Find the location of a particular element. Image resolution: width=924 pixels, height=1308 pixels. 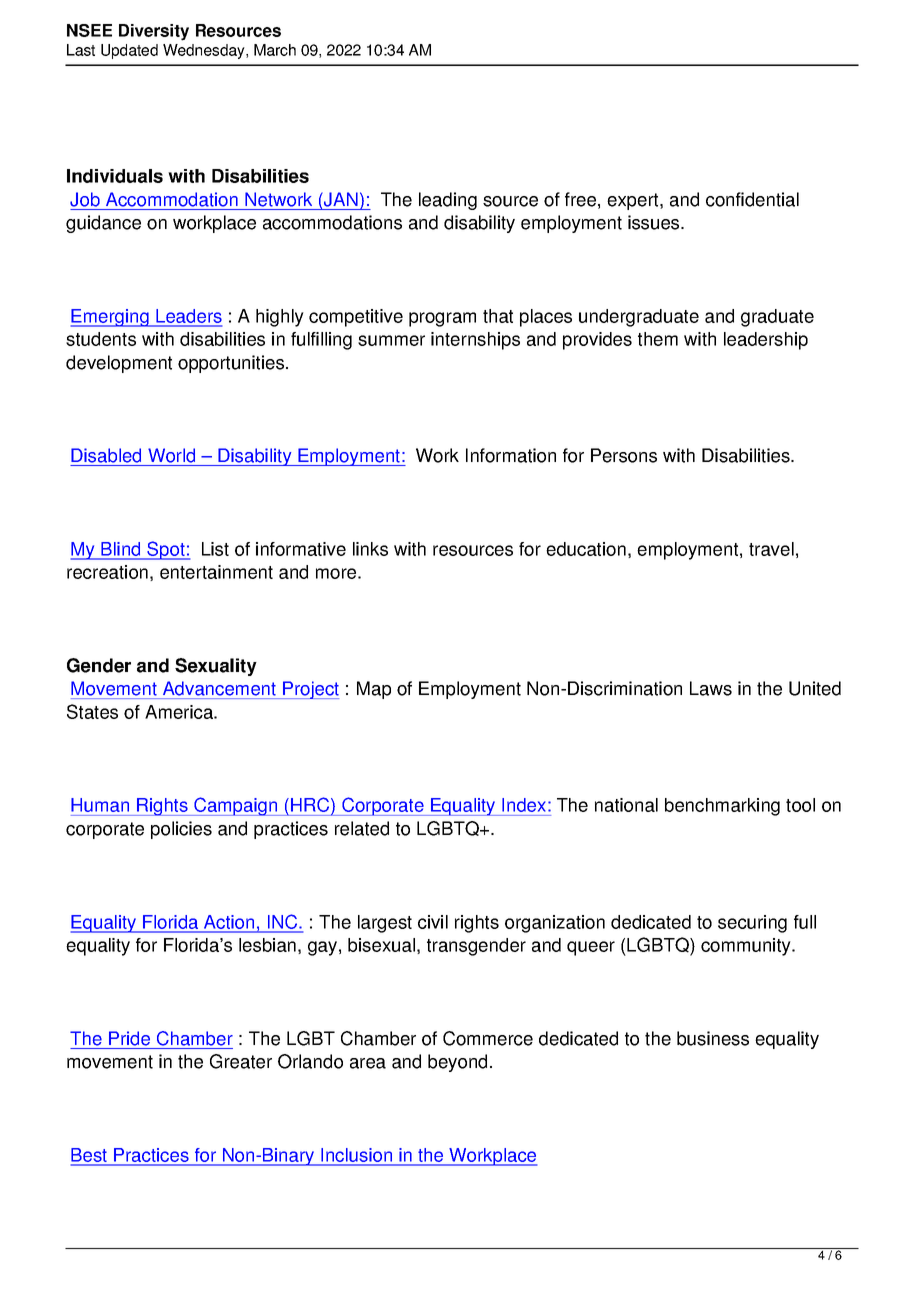

business is located at coordinates (713, 1038).
